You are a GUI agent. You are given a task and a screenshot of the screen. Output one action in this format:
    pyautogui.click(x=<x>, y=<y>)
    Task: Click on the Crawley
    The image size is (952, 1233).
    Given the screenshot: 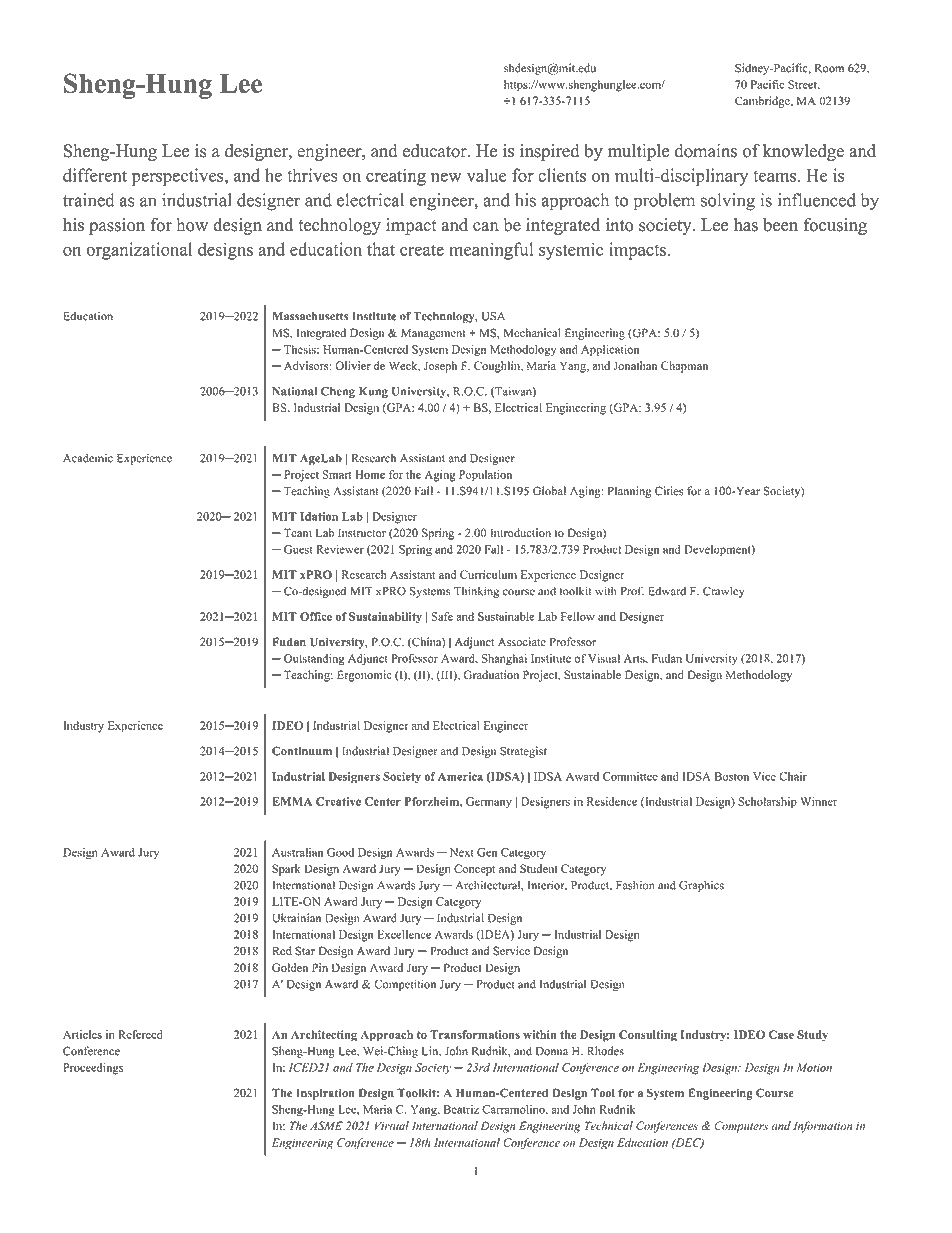 What is the action you would take?
    pyautogui.click(x=724, y=592)
